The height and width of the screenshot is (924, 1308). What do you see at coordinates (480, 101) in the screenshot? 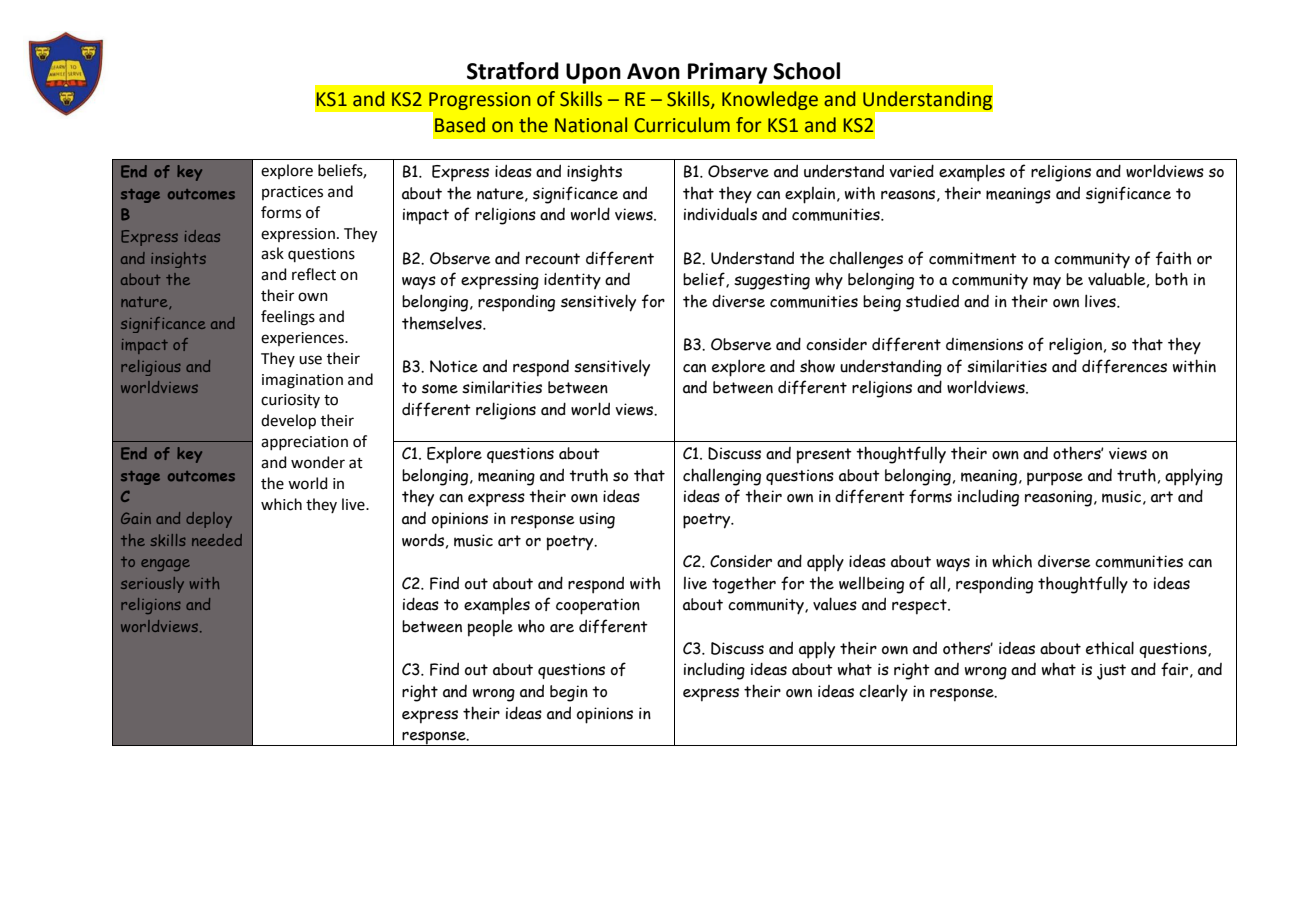
I see `Progression` at bounding box center [480, 101].
